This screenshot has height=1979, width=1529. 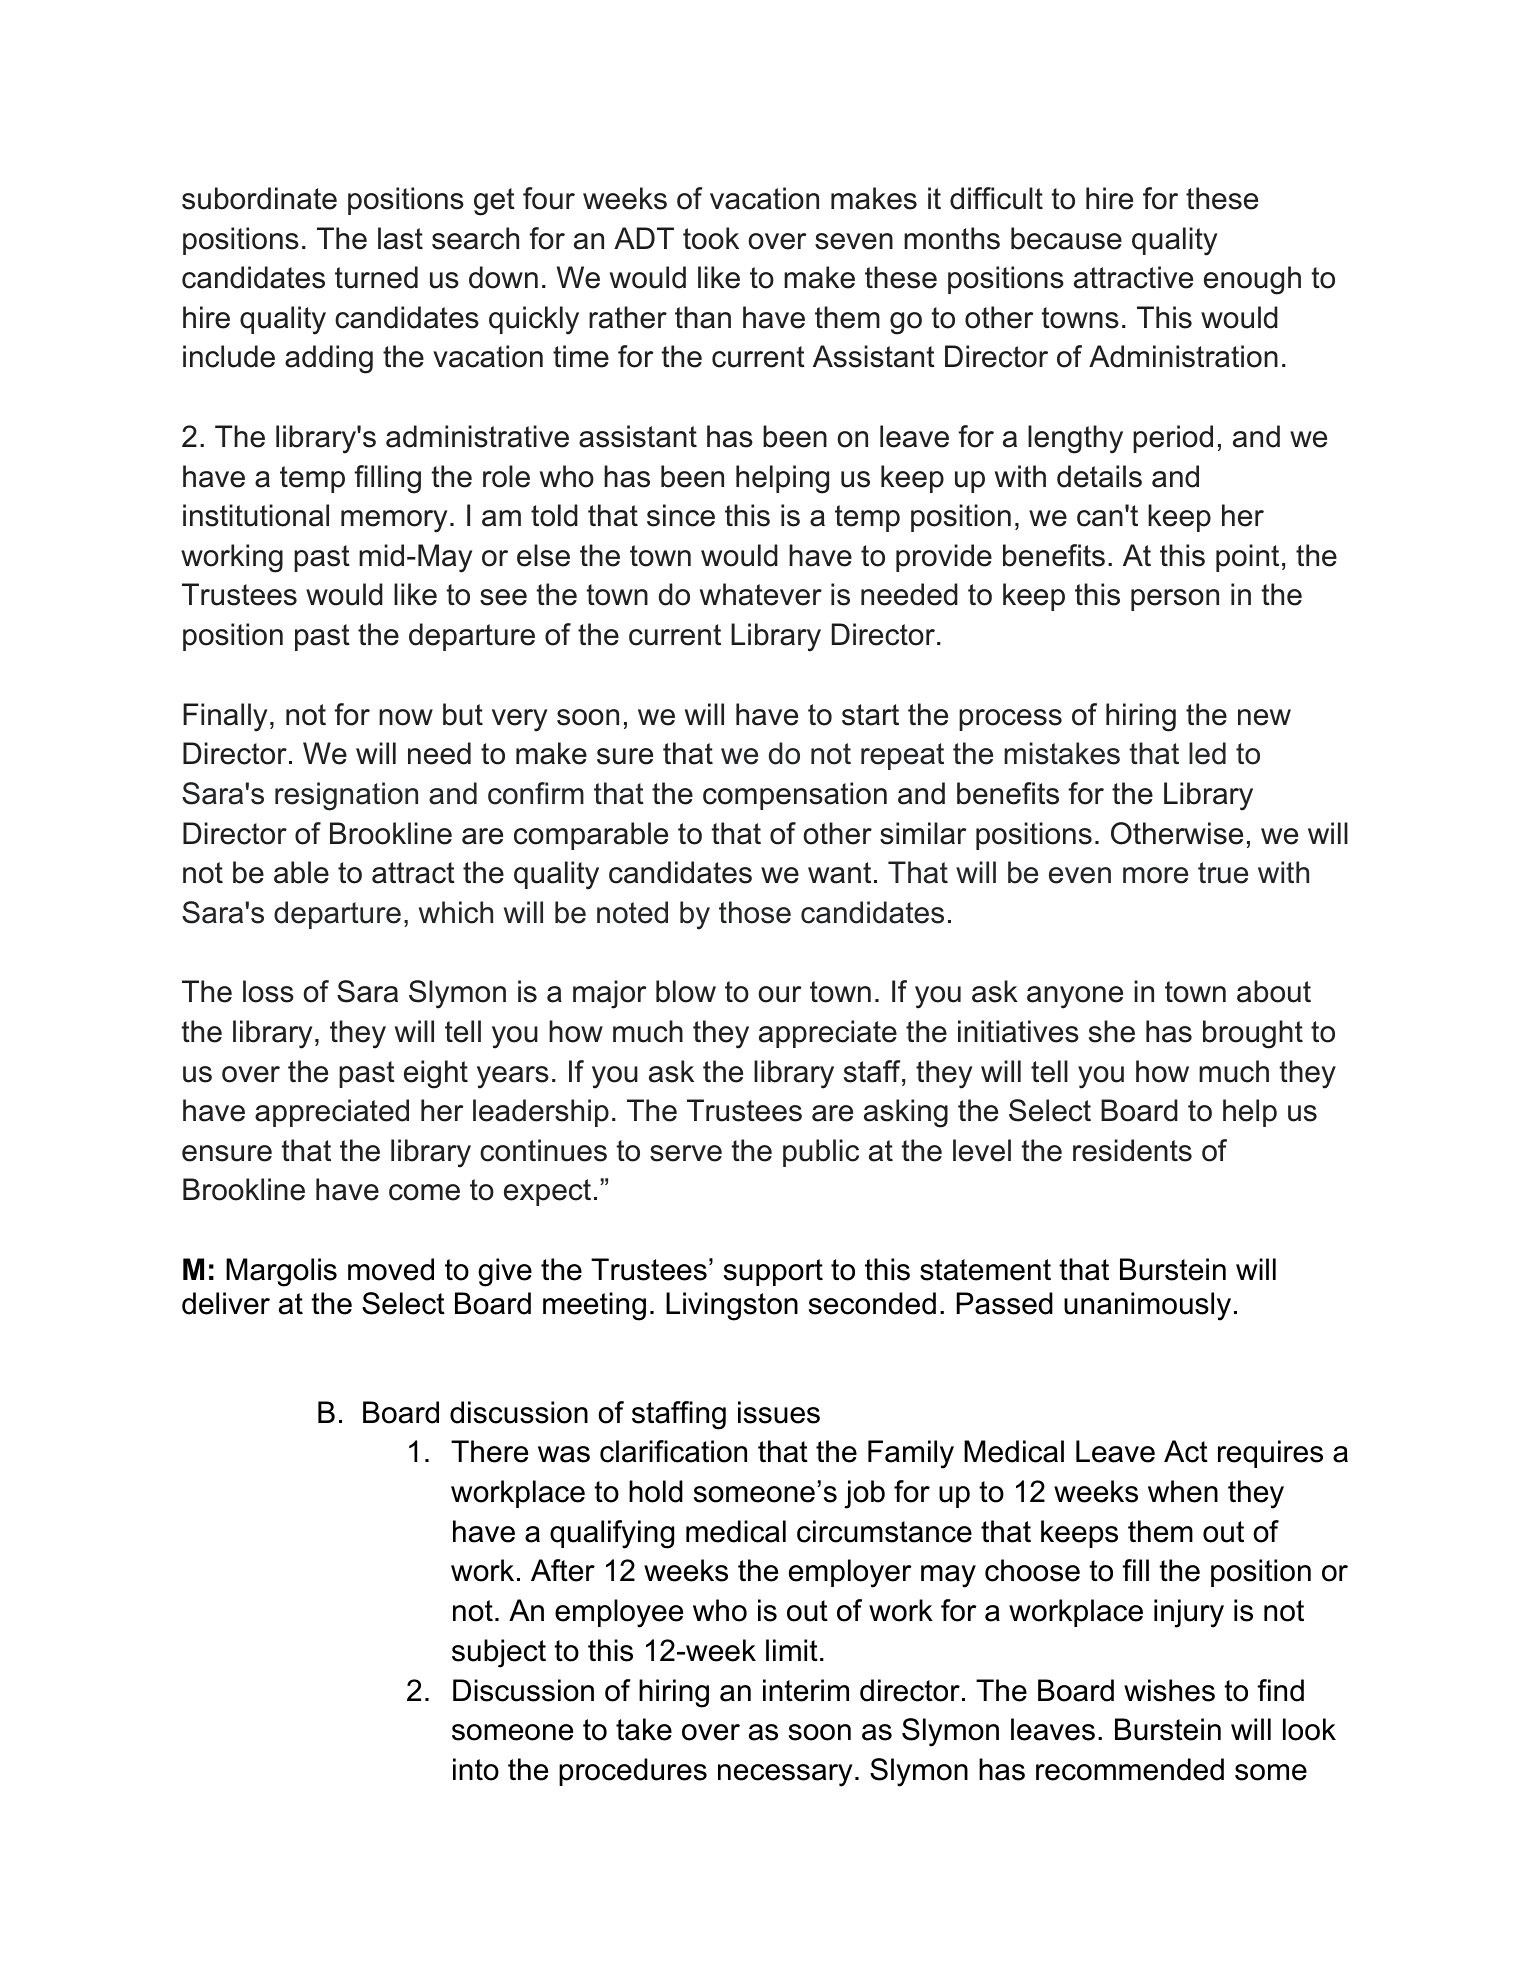 I want to click on last, so click(x=400, y=238).
